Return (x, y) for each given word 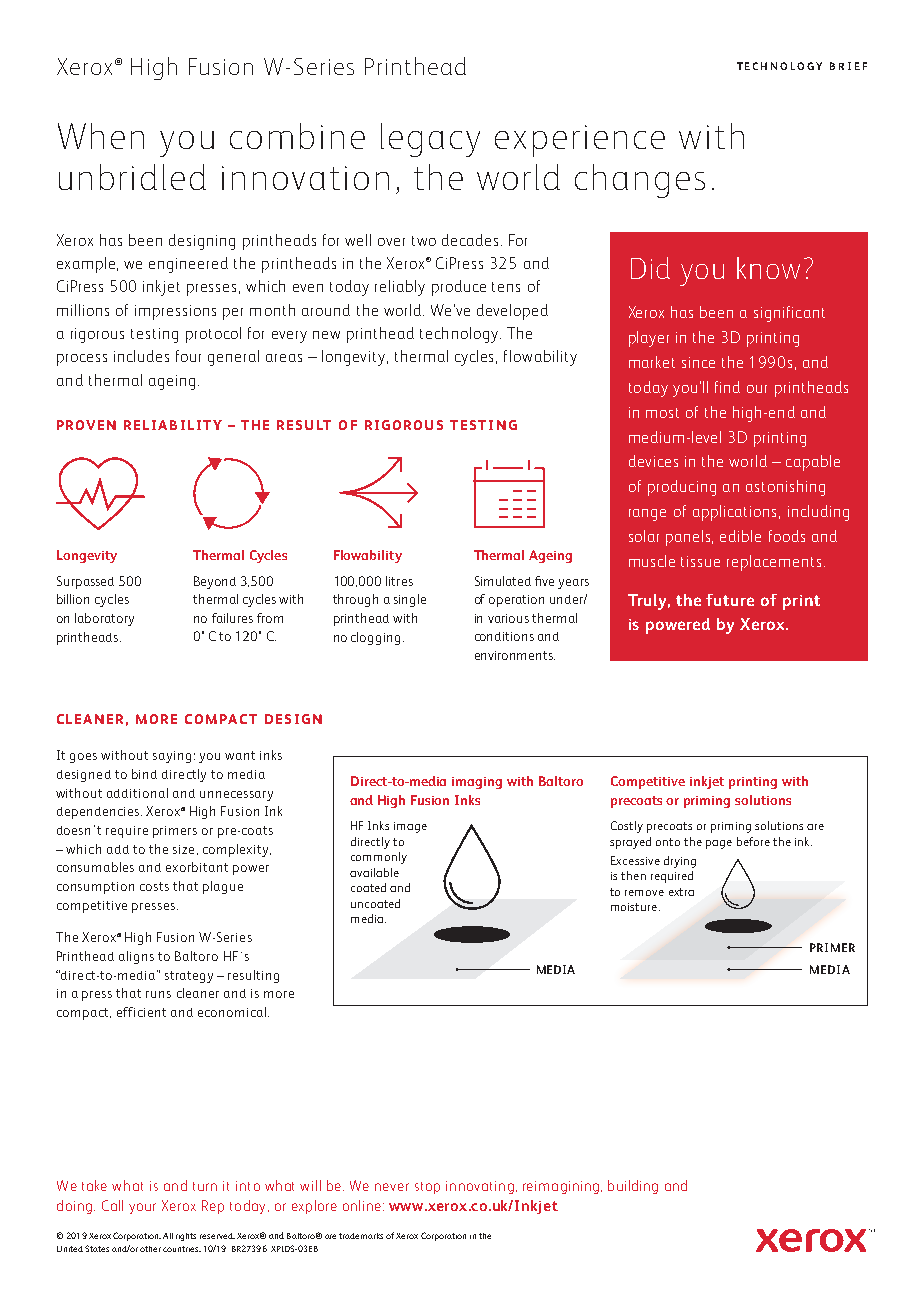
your (142, 1208)
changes (640, 181)
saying (172, 757)
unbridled (132, 177)
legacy (430, 140)
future (730, 600)
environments (515, 655)
